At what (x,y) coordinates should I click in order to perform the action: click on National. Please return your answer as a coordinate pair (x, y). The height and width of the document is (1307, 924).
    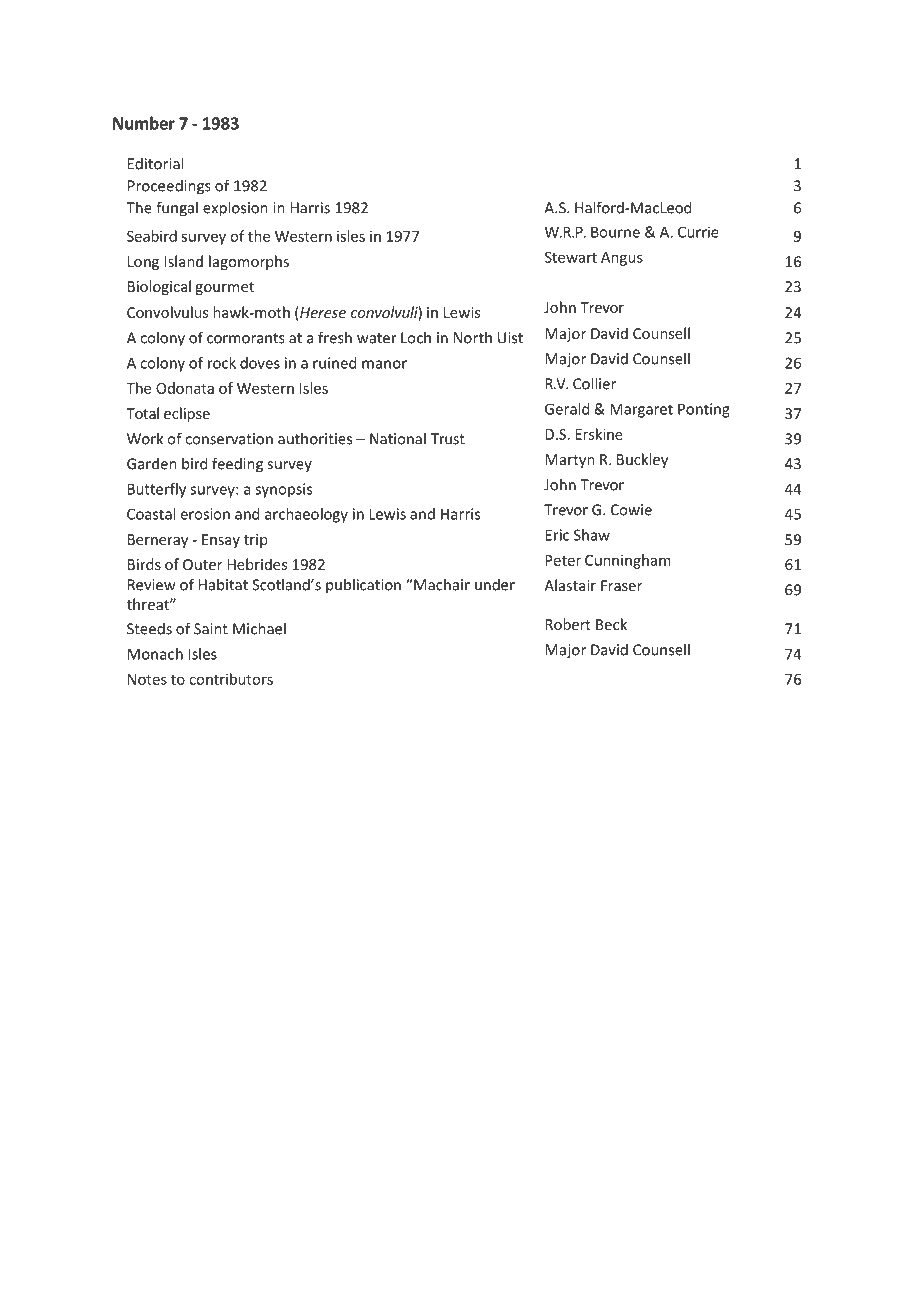
    Looking at the image, I should click on (398, 438).
